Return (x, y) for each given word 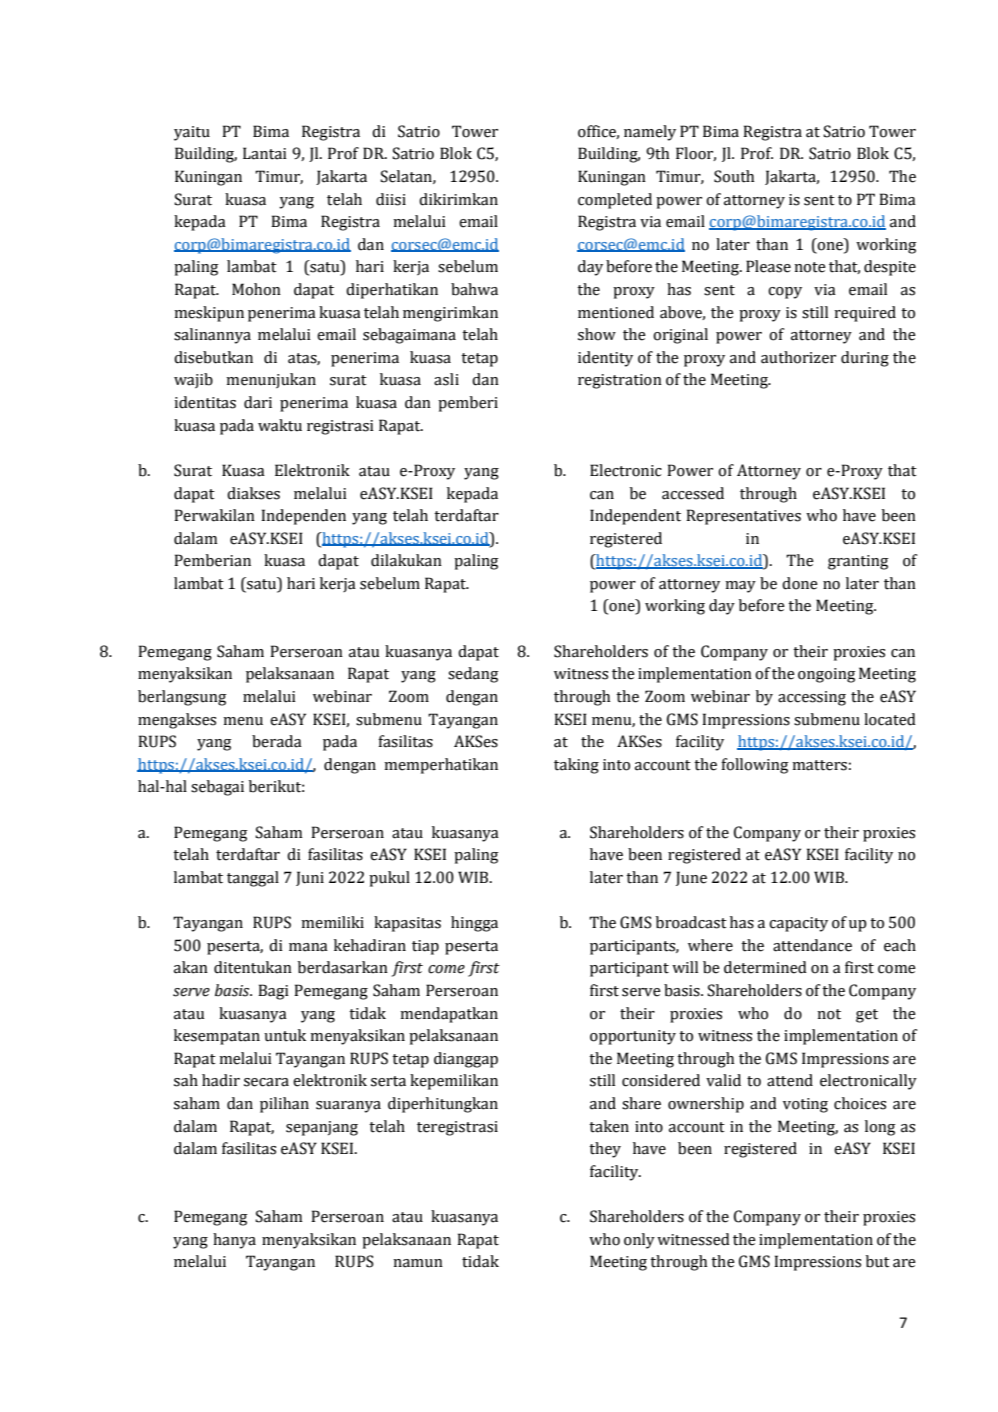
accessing (812, 698)
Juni (310, 878)
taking (576, 766)
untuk (285, 1035)
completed (615, 201)
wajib (193, 381)
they (605, 1150)
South (734, 176)
